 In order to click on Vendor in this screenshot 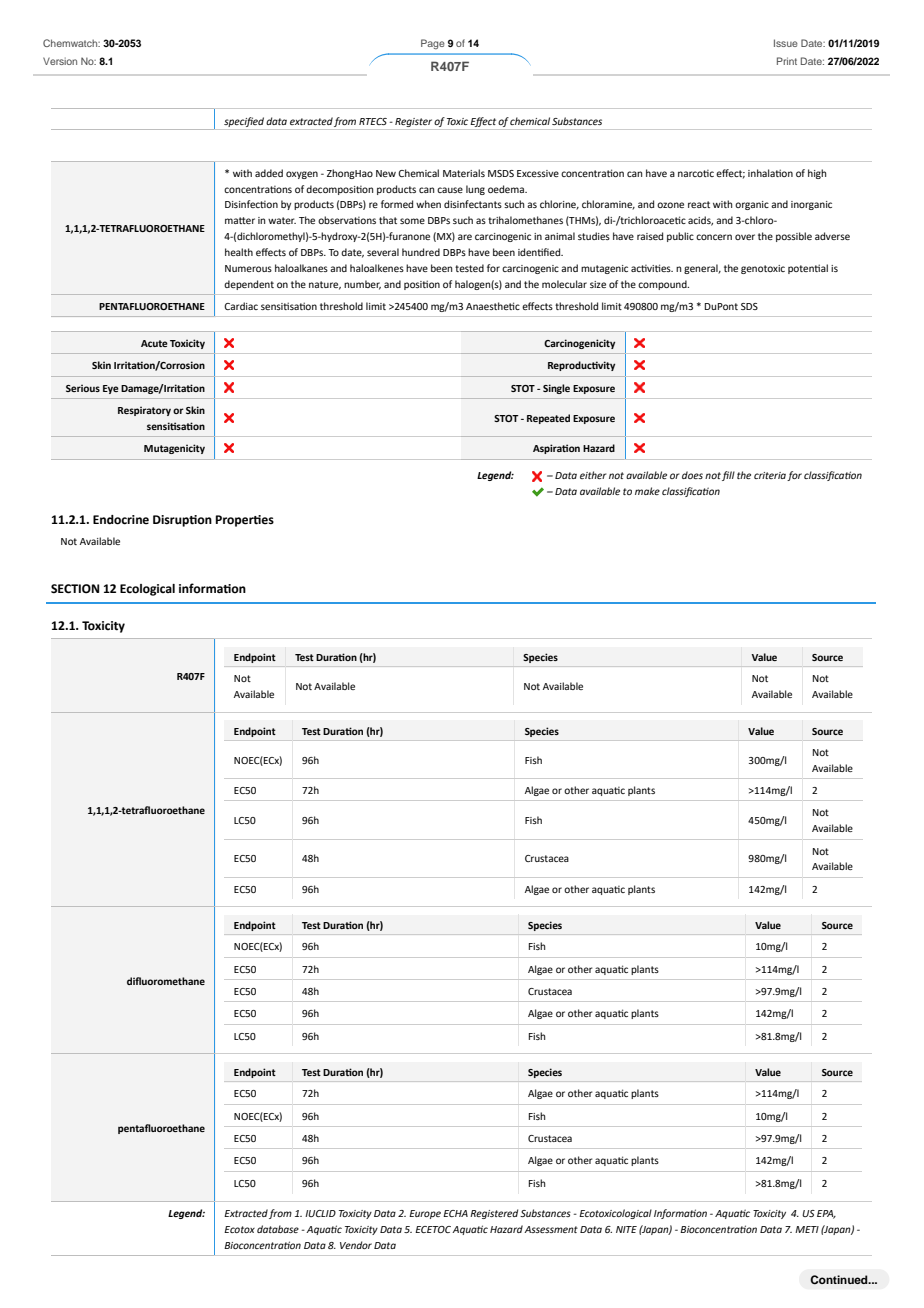, I will do `click(356, 1245)`.
